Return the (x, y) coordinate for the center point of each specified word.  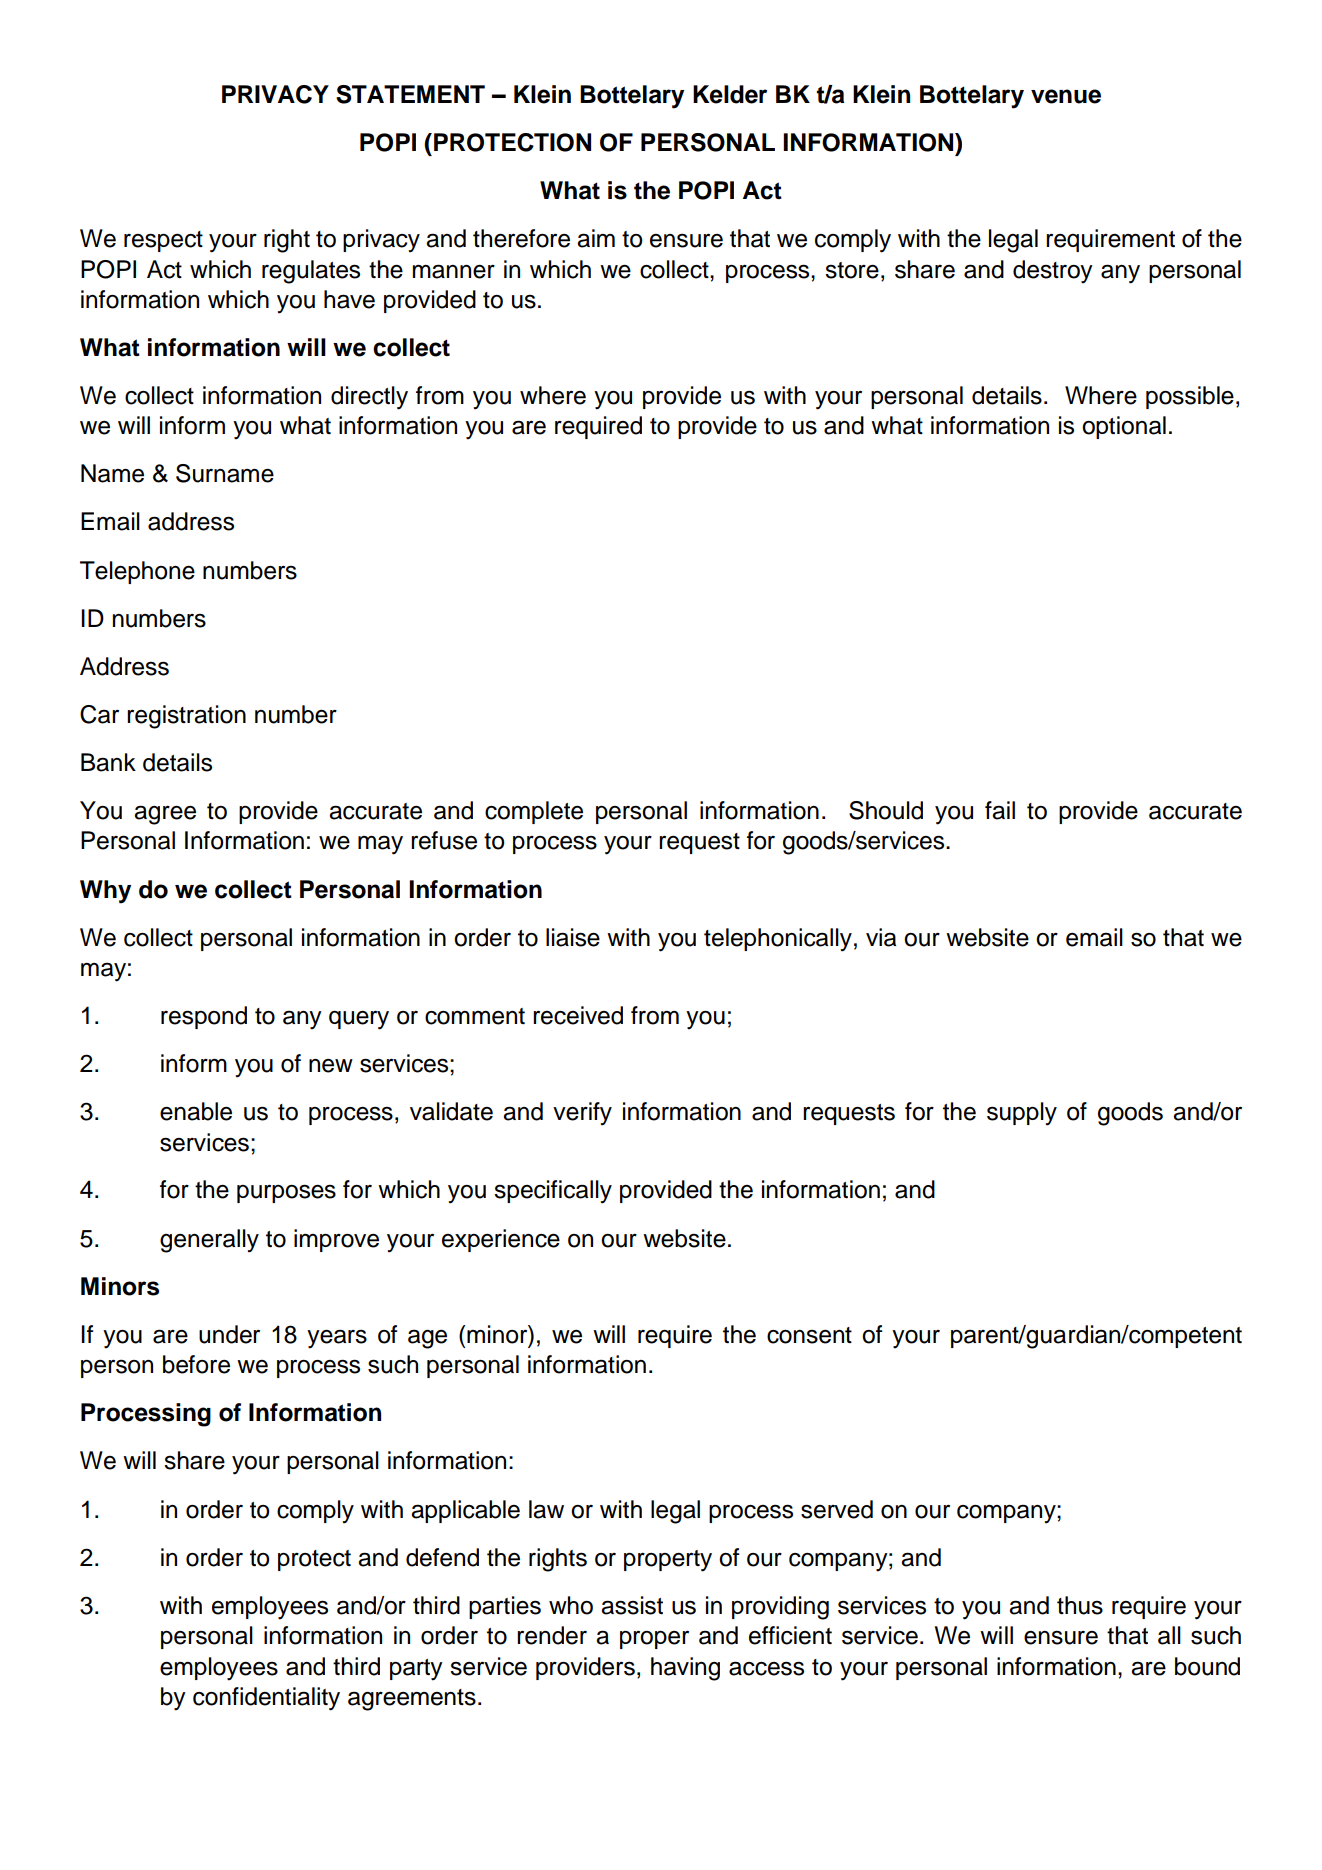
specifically (553, 1192)
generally (209, 1241)
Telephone (137, 572)
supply (1022, 1114)
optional (1124, 427)
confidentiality (266, 1699)
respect (163, 241)
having (685, 1669)
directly (369, 398)
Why (105, 892)
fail (1000, 810)
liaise (573, 937)
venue (1066, 96)
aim (596, 238)
